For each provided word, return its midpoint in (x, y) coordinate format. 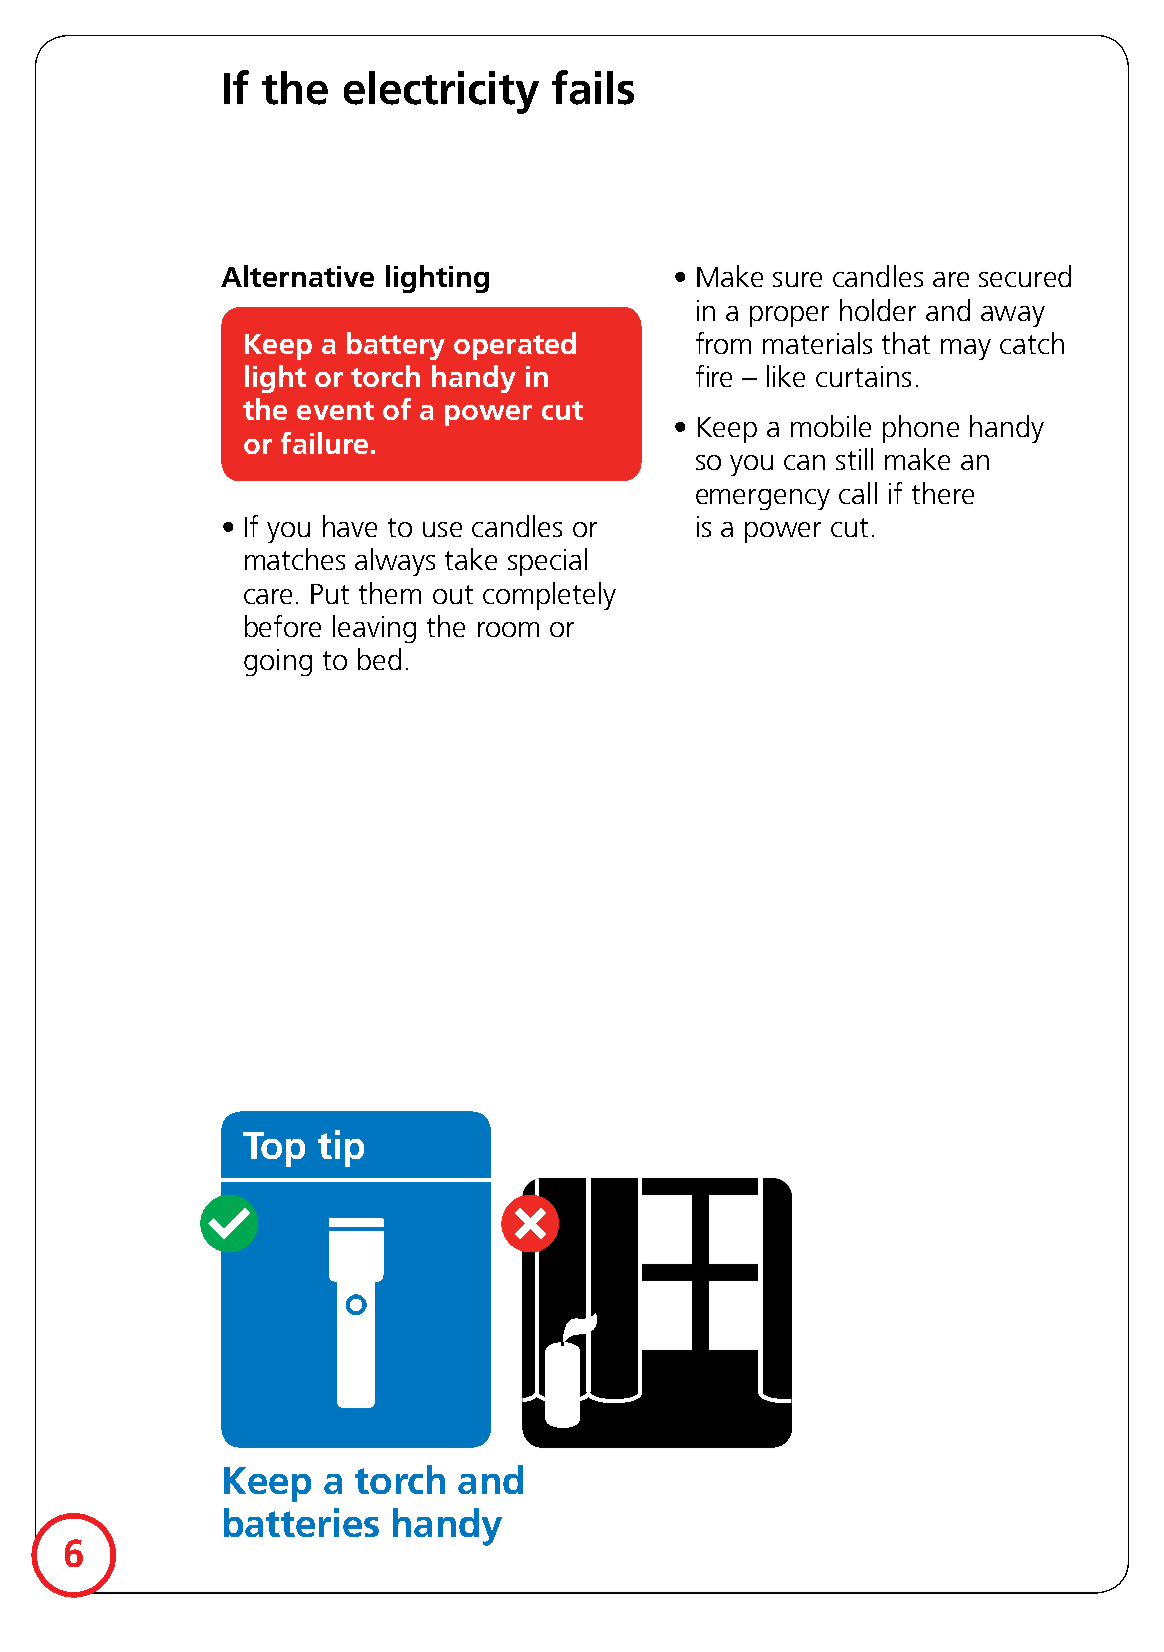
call (858, 493)
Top (274, 1149)
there (943, 493)
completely (549, 596)
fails (593, 87)
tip (341, 1148)
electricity (441, 92)
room (508, 629)
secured (1025, 276)
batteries (301, 1522)
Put (330, 594)
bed (379, 659)
